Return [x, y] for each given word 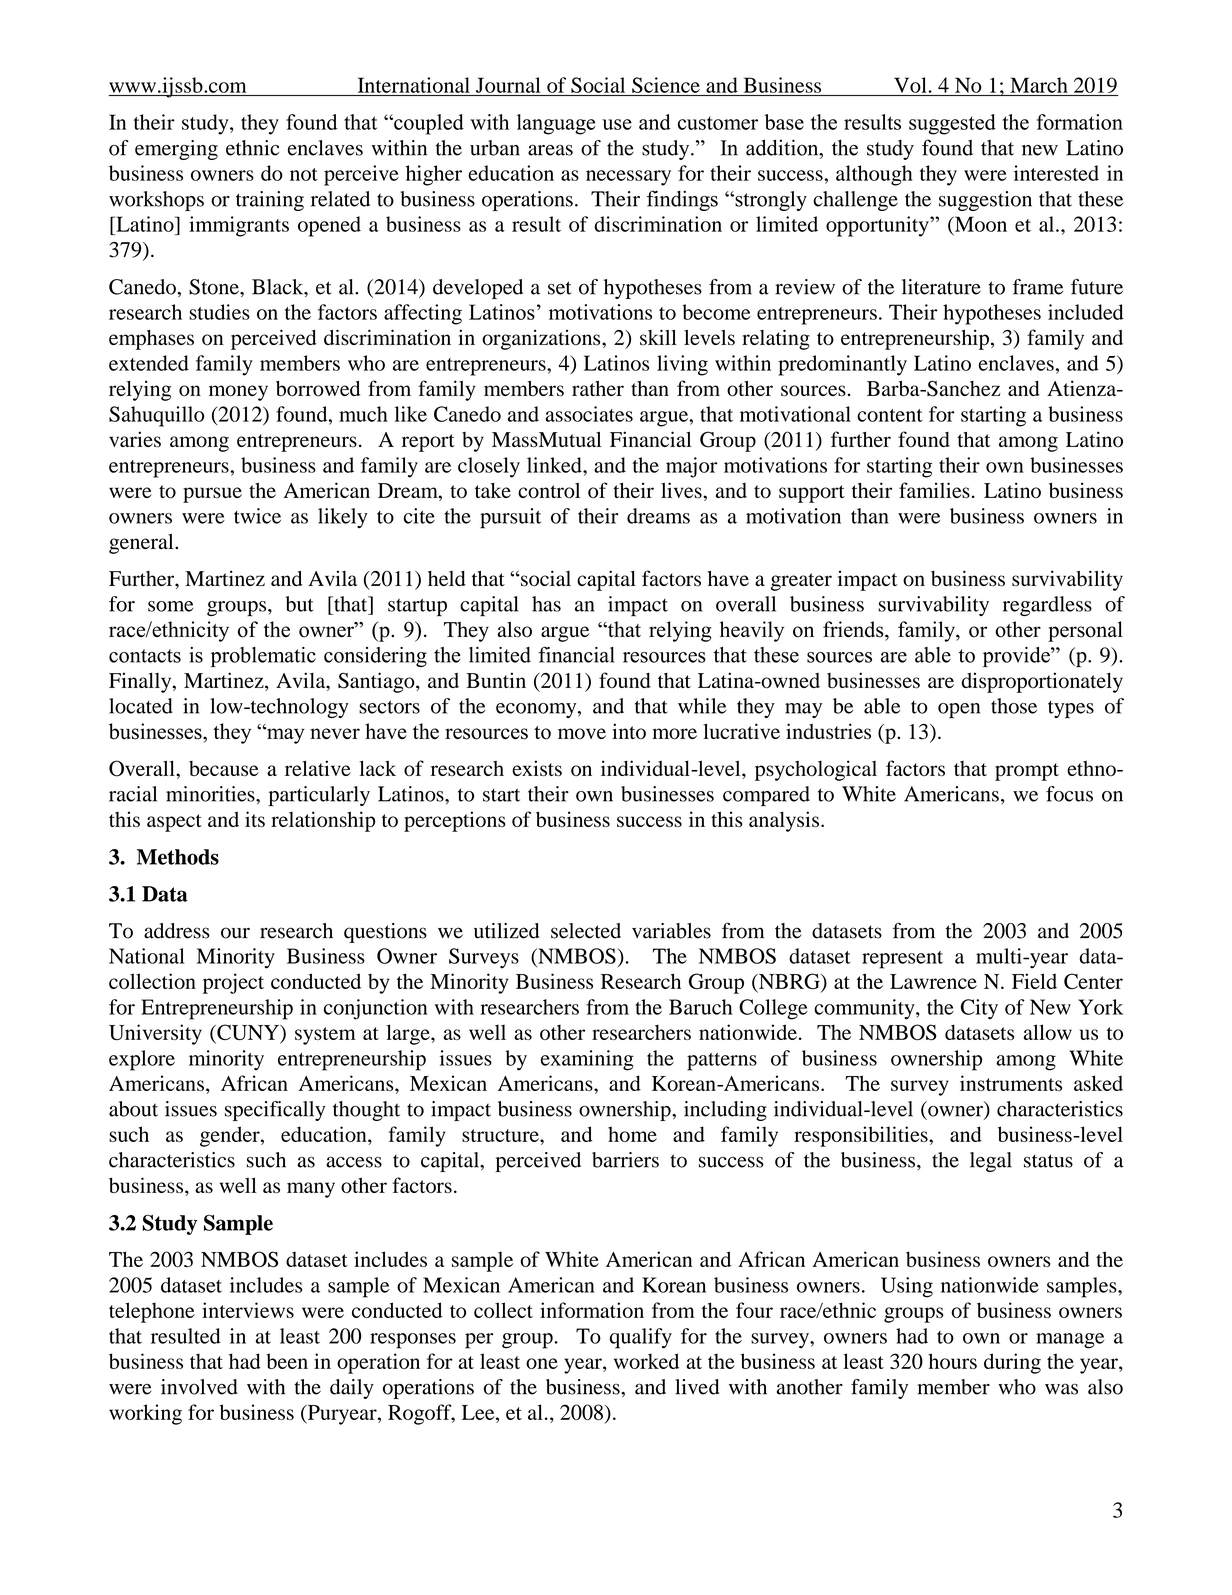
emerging [176, 150]
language [556, 124]
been [287, 1361]
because [224, 768]
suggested [952, 124]
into [629, 731]
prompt [1027, 772]
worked [646, 1361]
